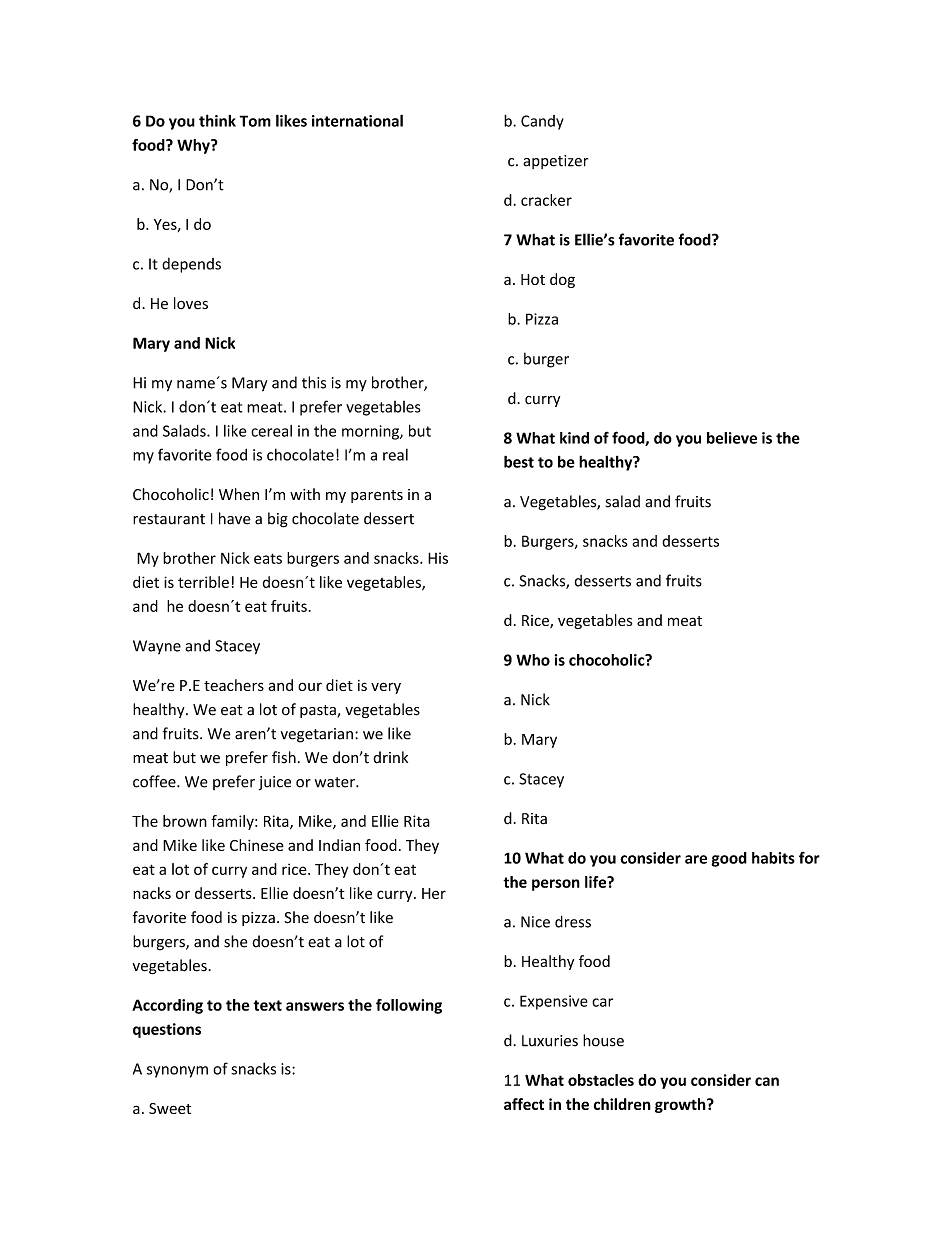 The width and height of the screenshot is (952, 1233). What do you see at coordinates (732, 438) in the screenshot?
I see `believe` at bounding box center [732, 438].
